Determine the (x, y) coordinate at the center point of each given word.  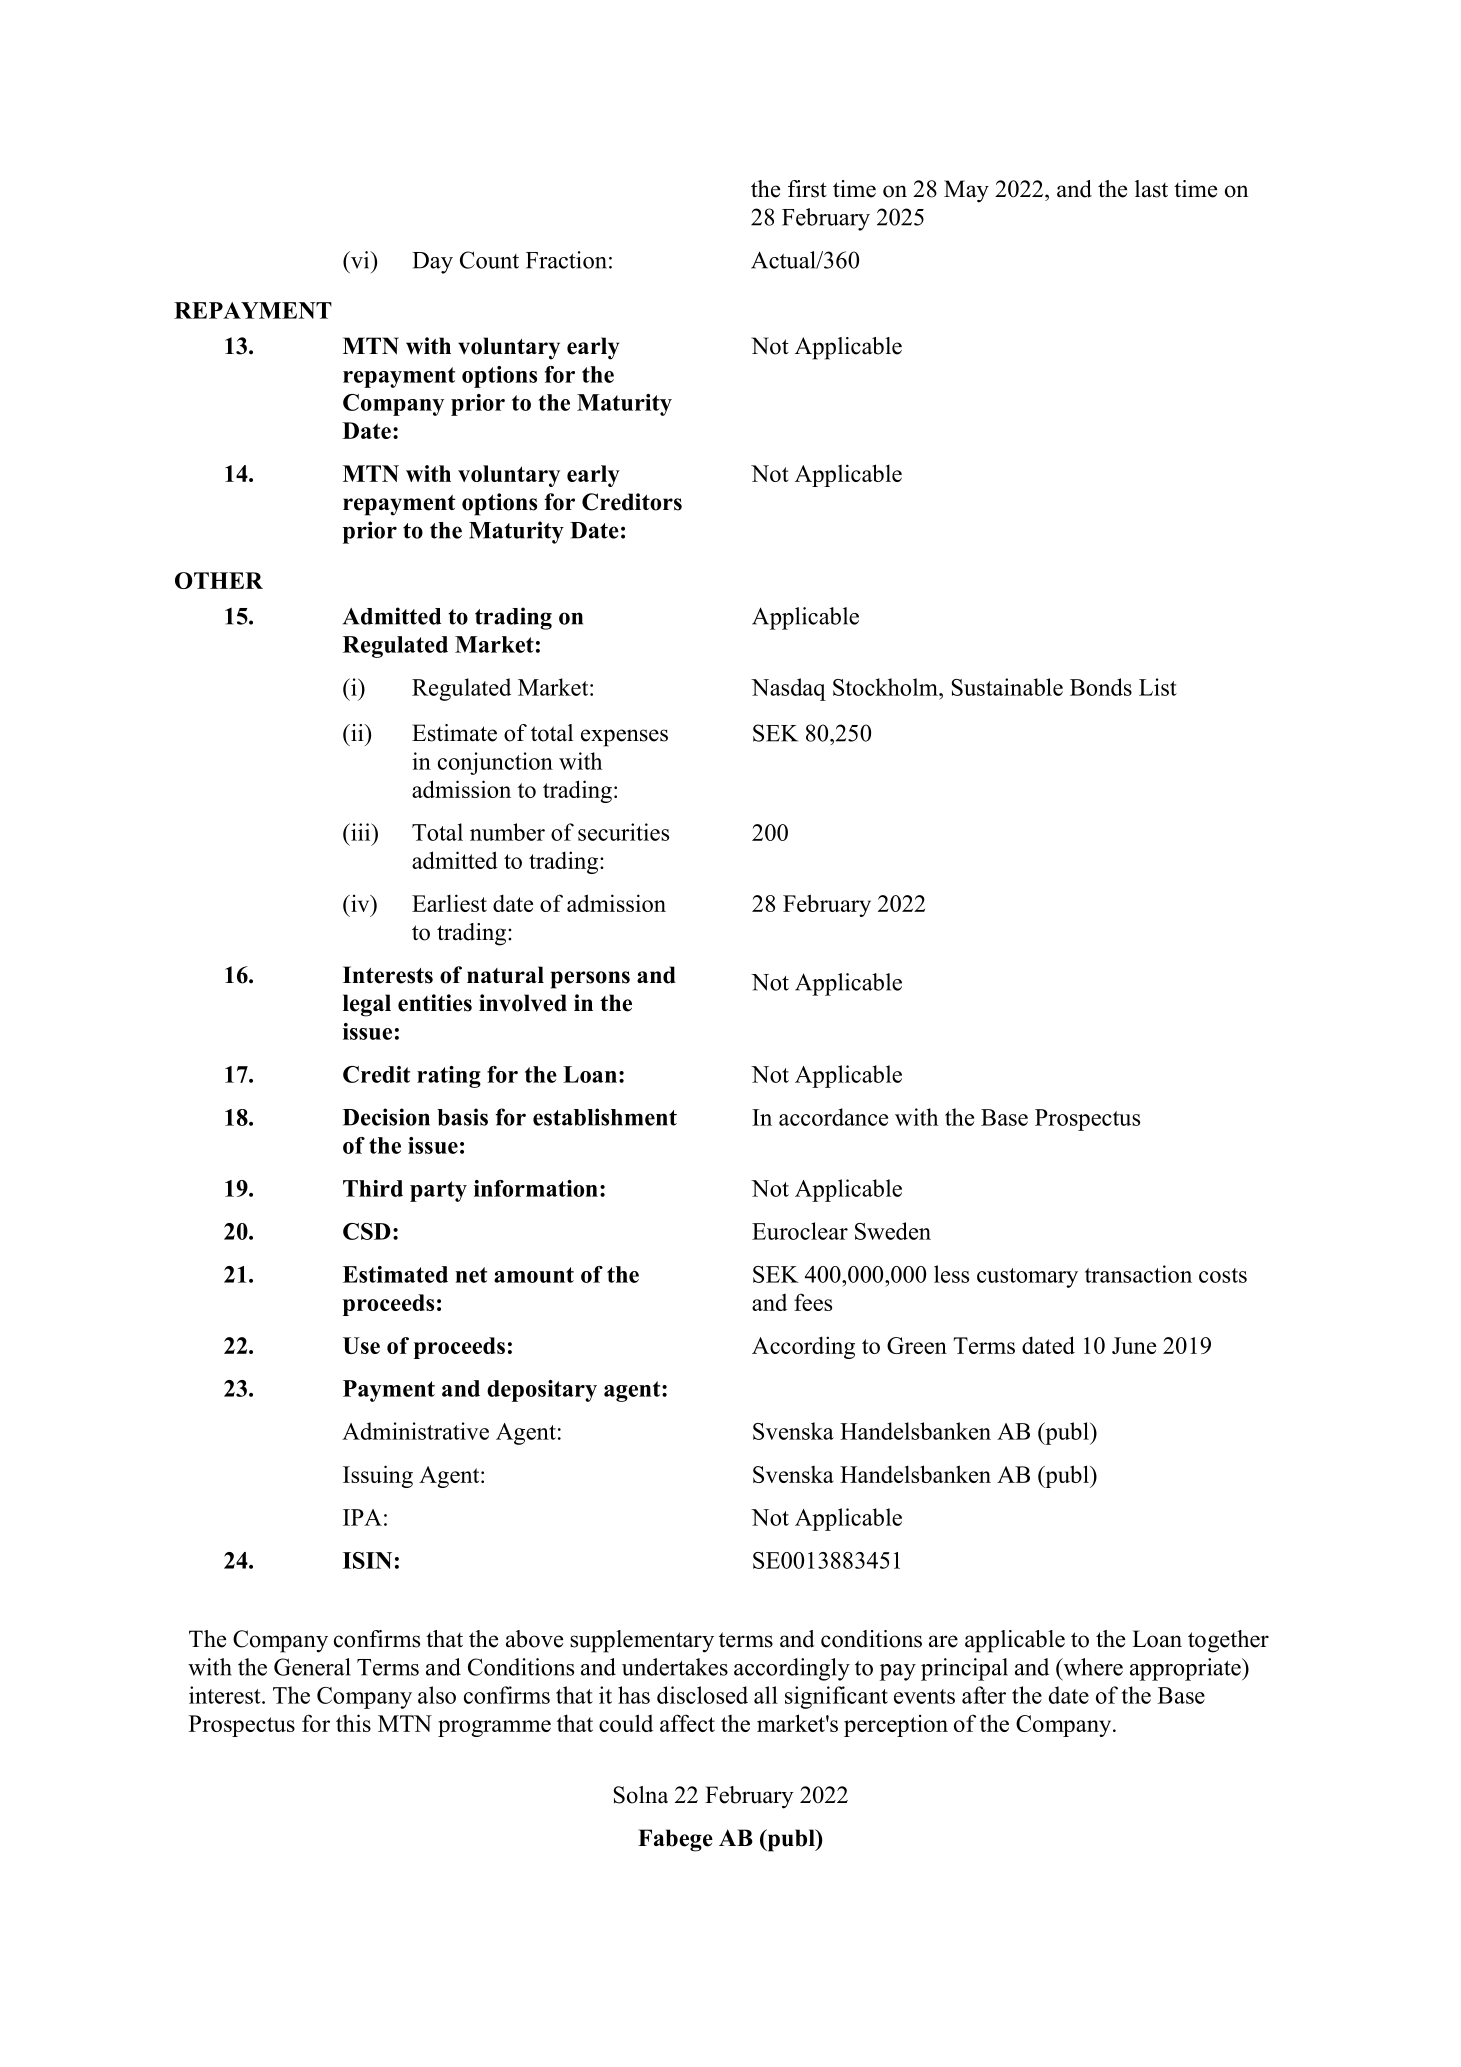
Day (432, 263)
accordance (833, 1117)
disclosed (702, 1695)
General (312, 1667)
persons (590, 980)
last (1151, 189)
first (807, 189)
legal (367, 1005)
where (1092, 1667)
